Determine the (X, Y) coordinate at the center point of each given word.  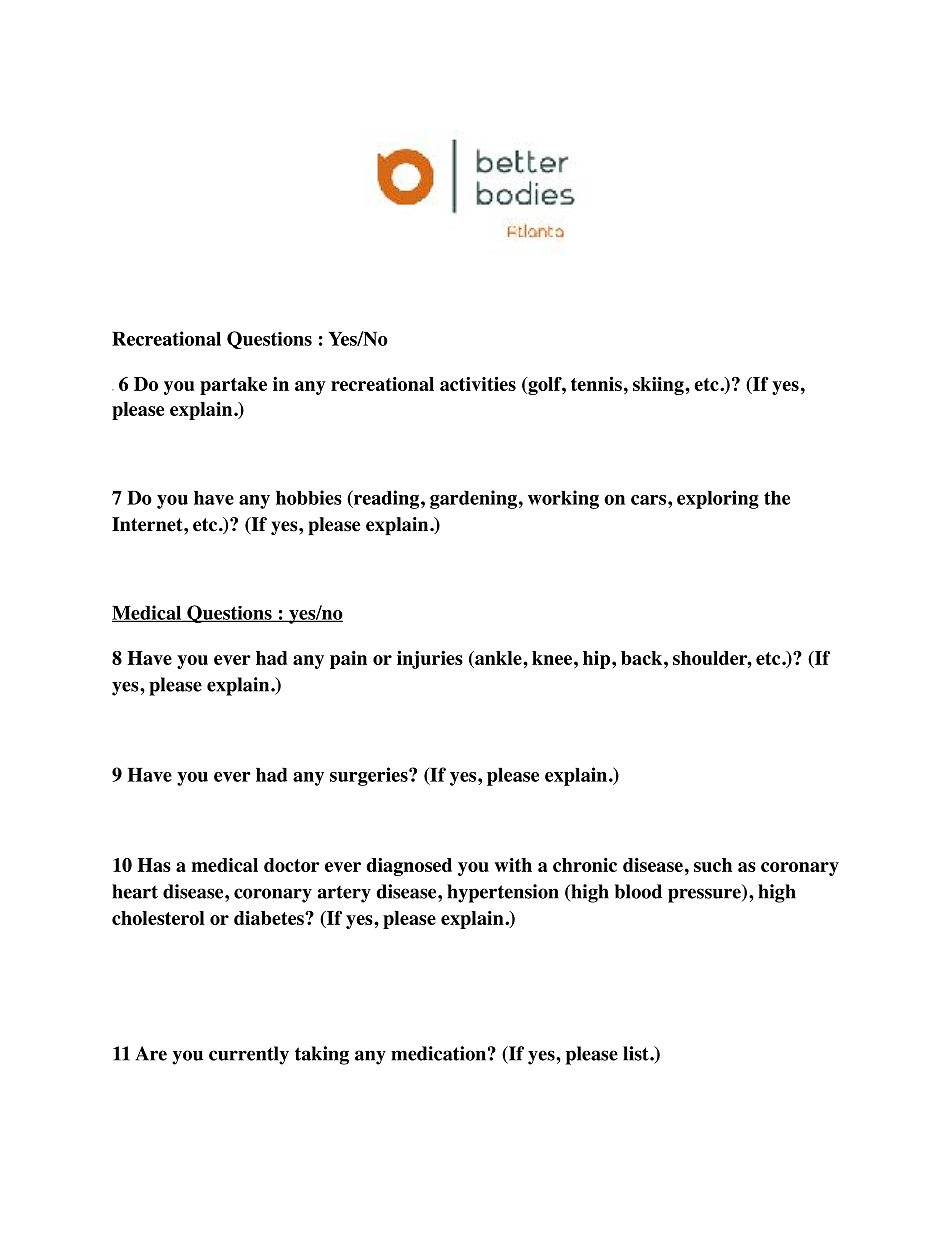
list (637, 1053)
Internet (148, 524)
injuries (430, 660)
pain (348, 660)
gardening (473, 499)
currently (249, 1055)
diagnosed (409, 867)
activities (478, 384)
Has (154, 865)
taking (322, 1055)
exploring (718, 499)
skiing (659, 386)
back (641, 658)
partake (233, 386)
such (713, 865)
